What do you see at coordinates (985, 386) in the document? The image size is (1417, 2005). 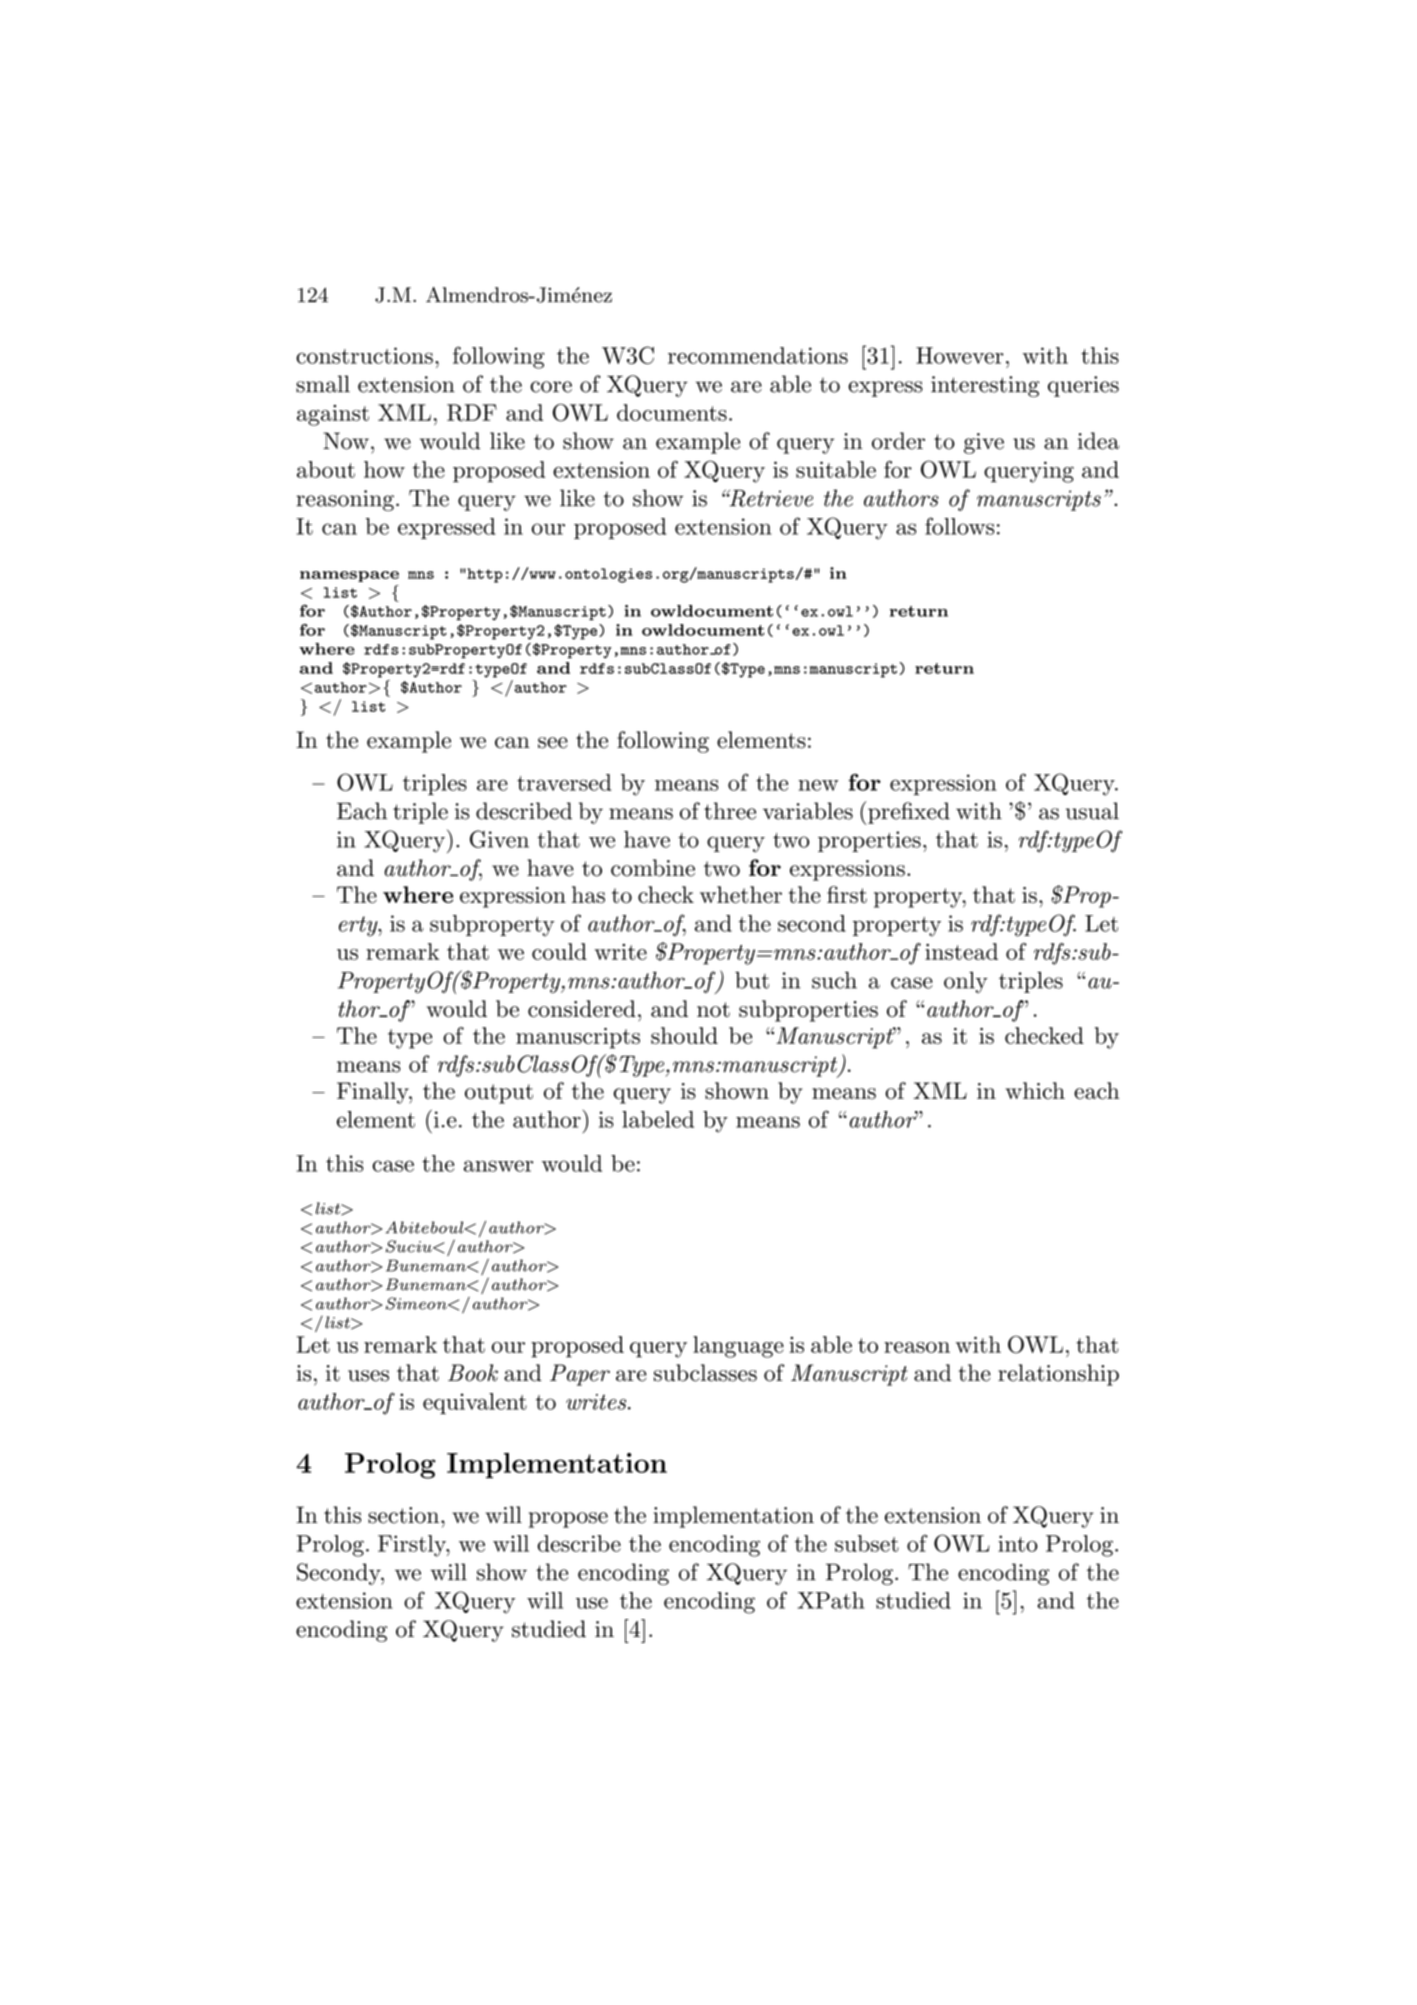 I see `interesting` at bounding box center [985, 386].
